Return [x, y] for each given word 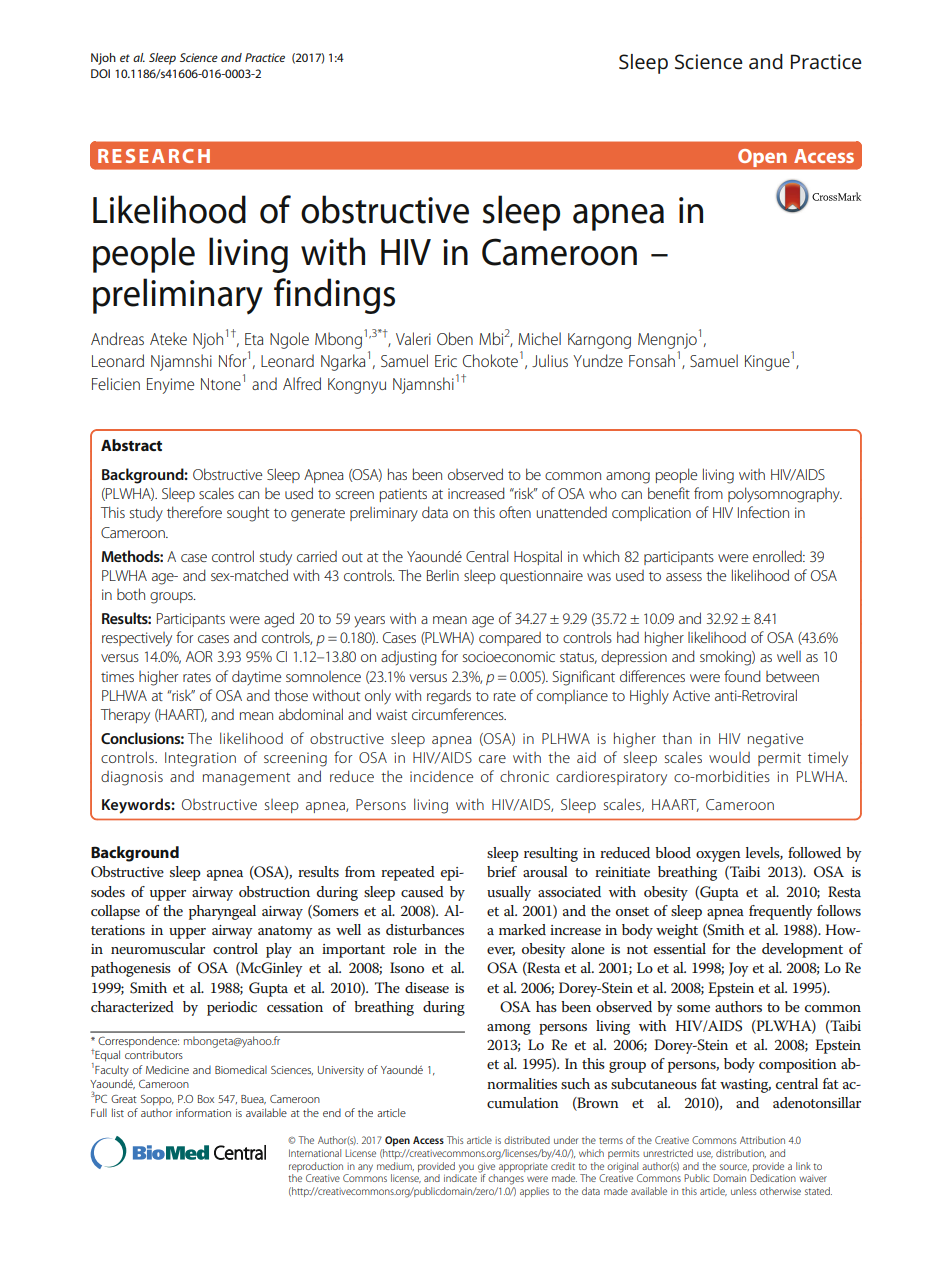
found [742, 676]
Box [206, 1099]
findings [334, 296]
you [465, 1169]
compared [510, 639]
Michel [539, 338]
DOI [100, 73]
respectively [137, 639]
